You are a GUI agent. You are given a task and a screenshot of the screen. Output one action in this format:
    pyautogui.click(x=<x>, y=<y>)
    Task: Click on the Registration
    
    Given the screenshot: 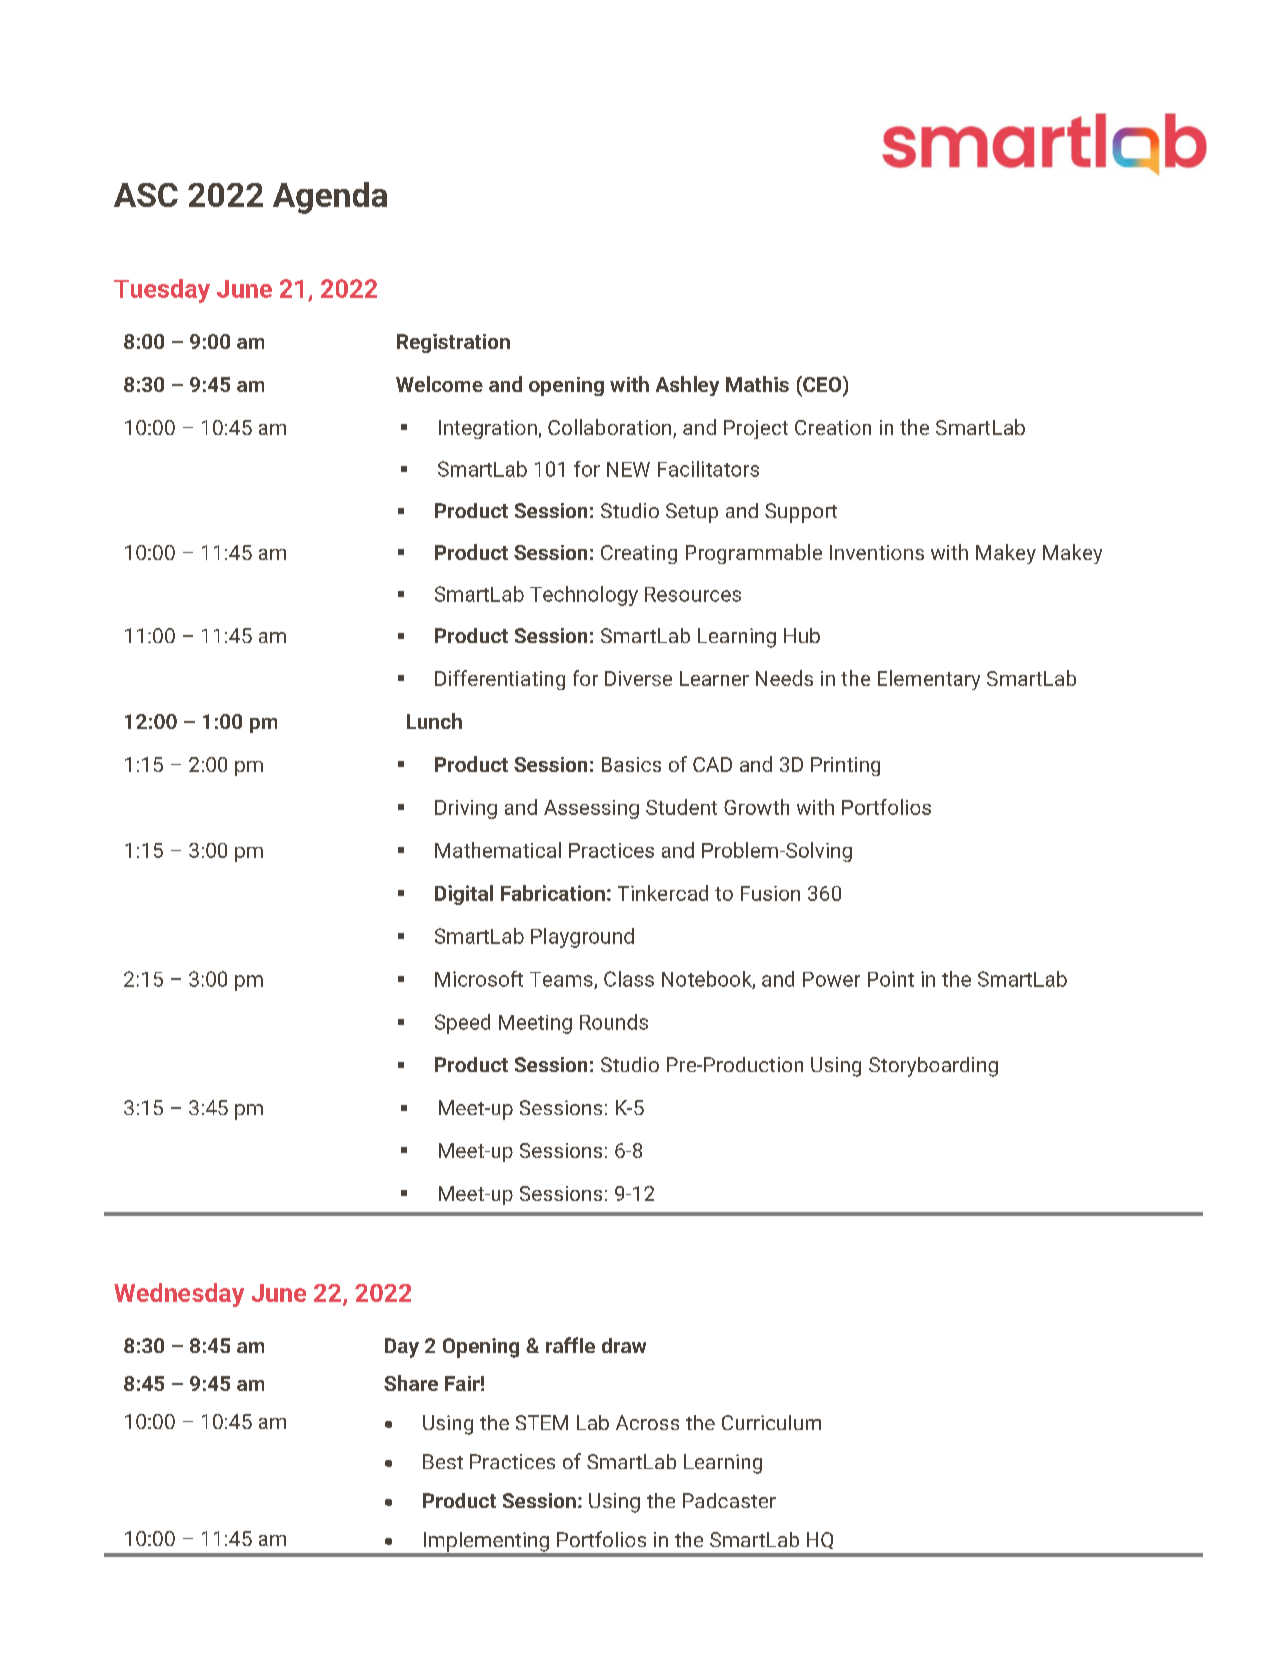 What is the action you would take?
    pyautogui.click(x=453, y=343)
